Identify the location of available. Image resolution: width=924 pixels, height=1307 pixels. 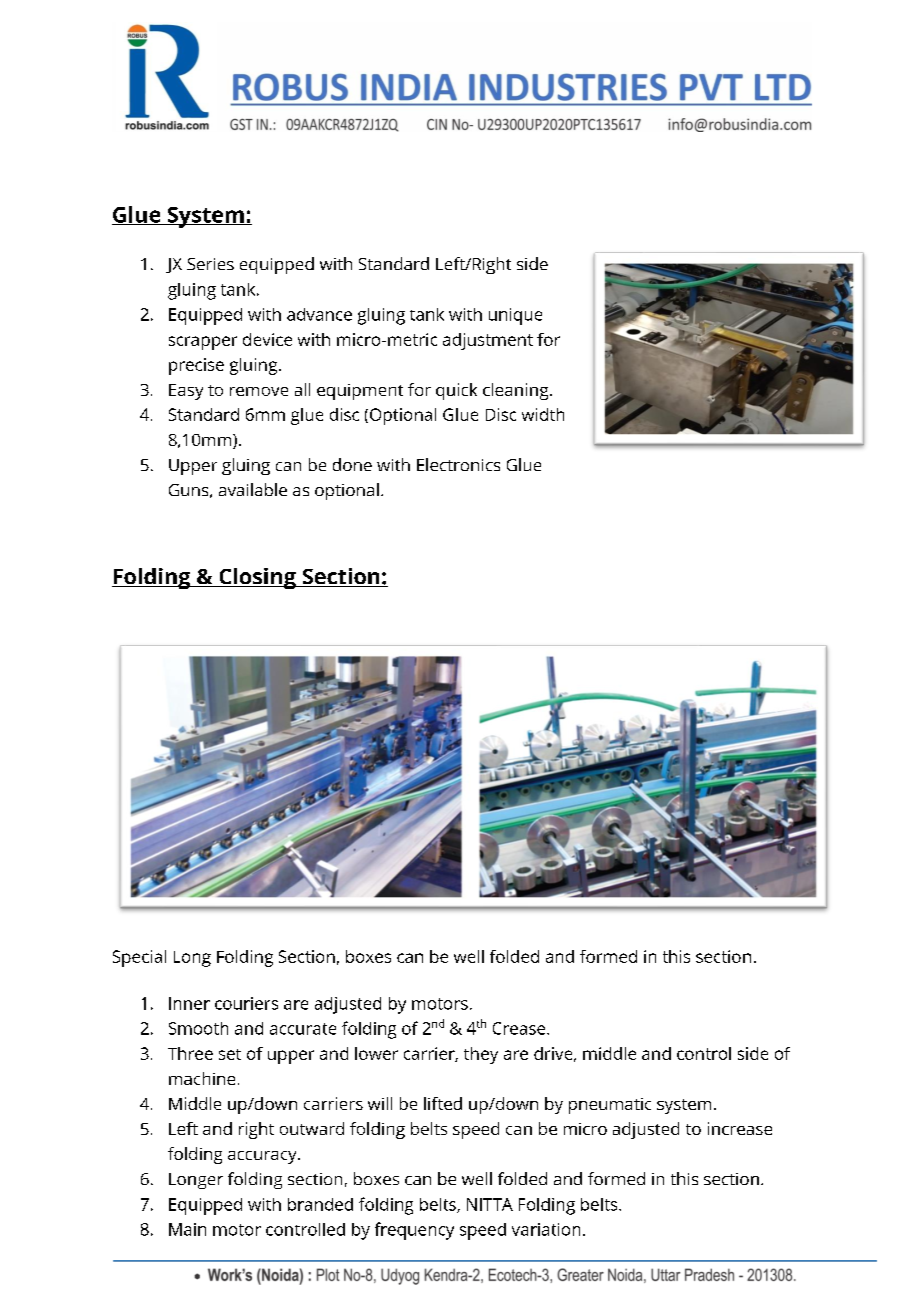
(253, 489).
